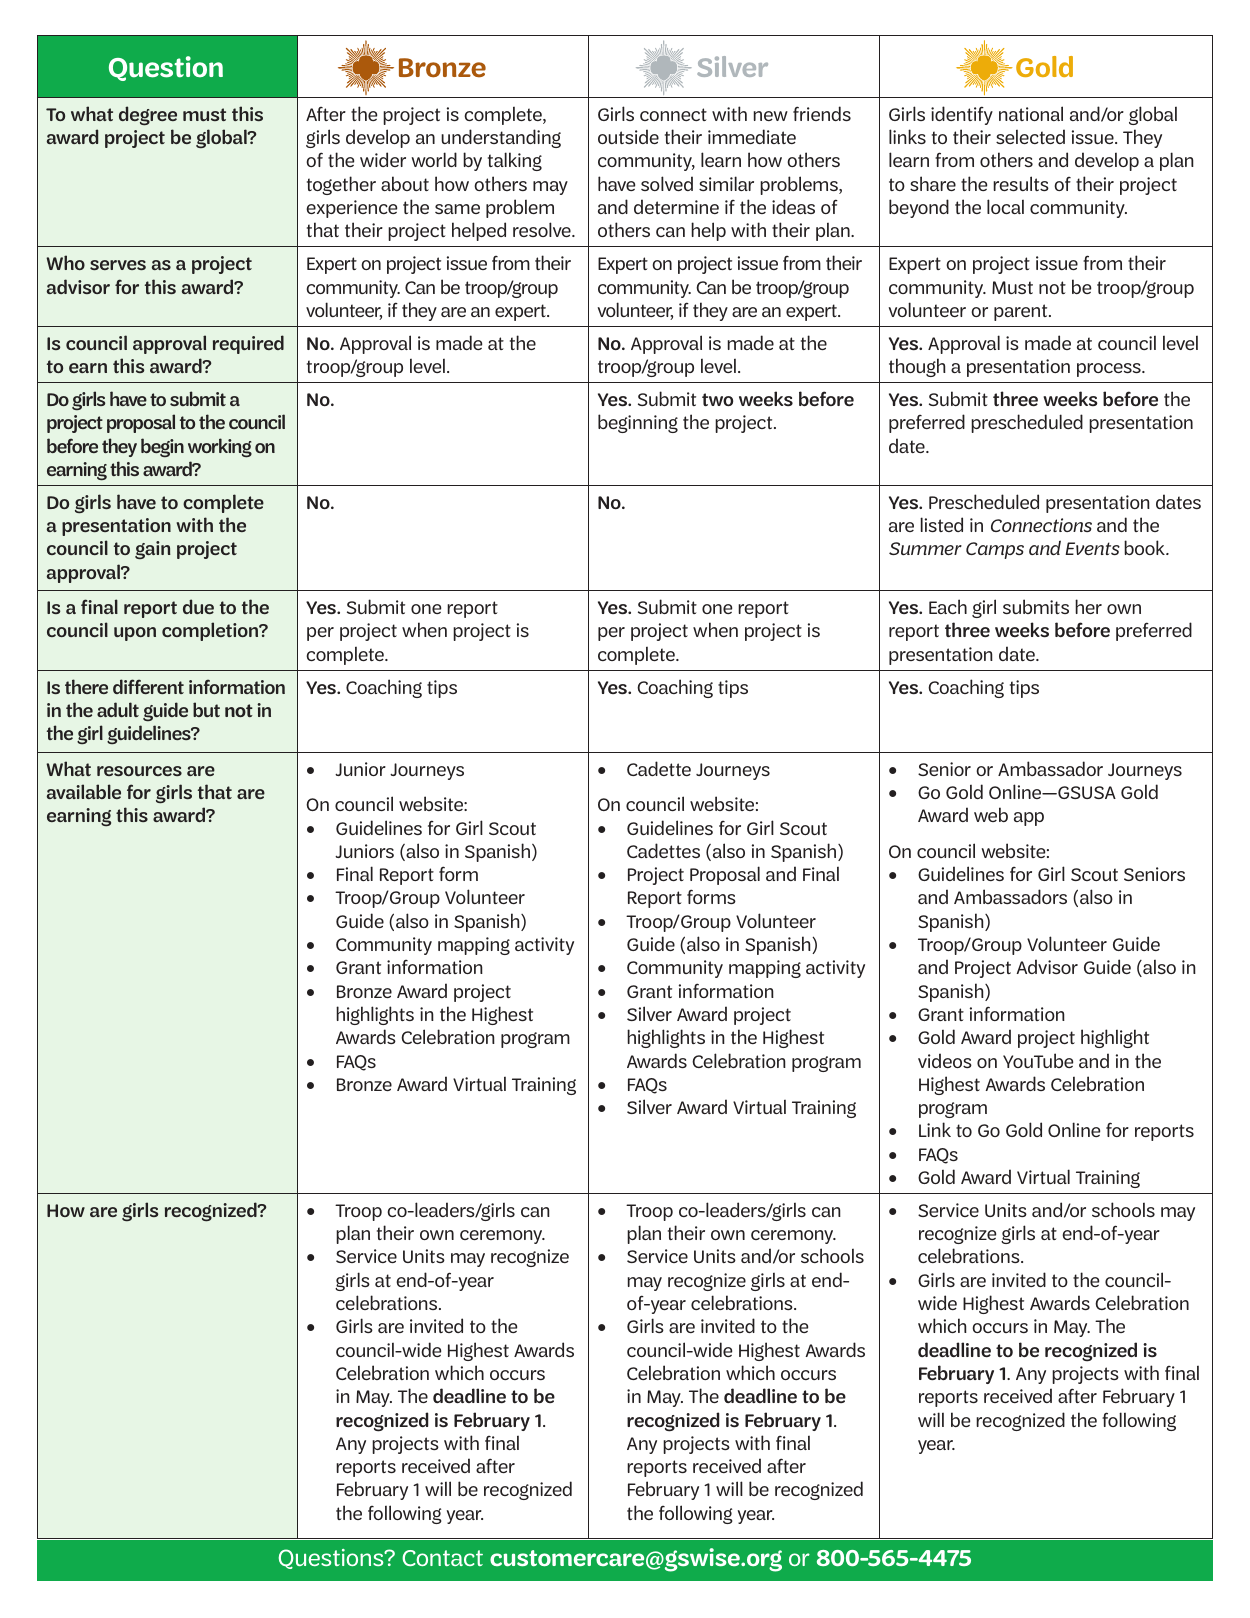 The width and height of the screenshot is (1250, 1618). What do you see at coordinates (945, 1060) in the screenshot?
I see `videos` at bounding box center [945, 1060].
